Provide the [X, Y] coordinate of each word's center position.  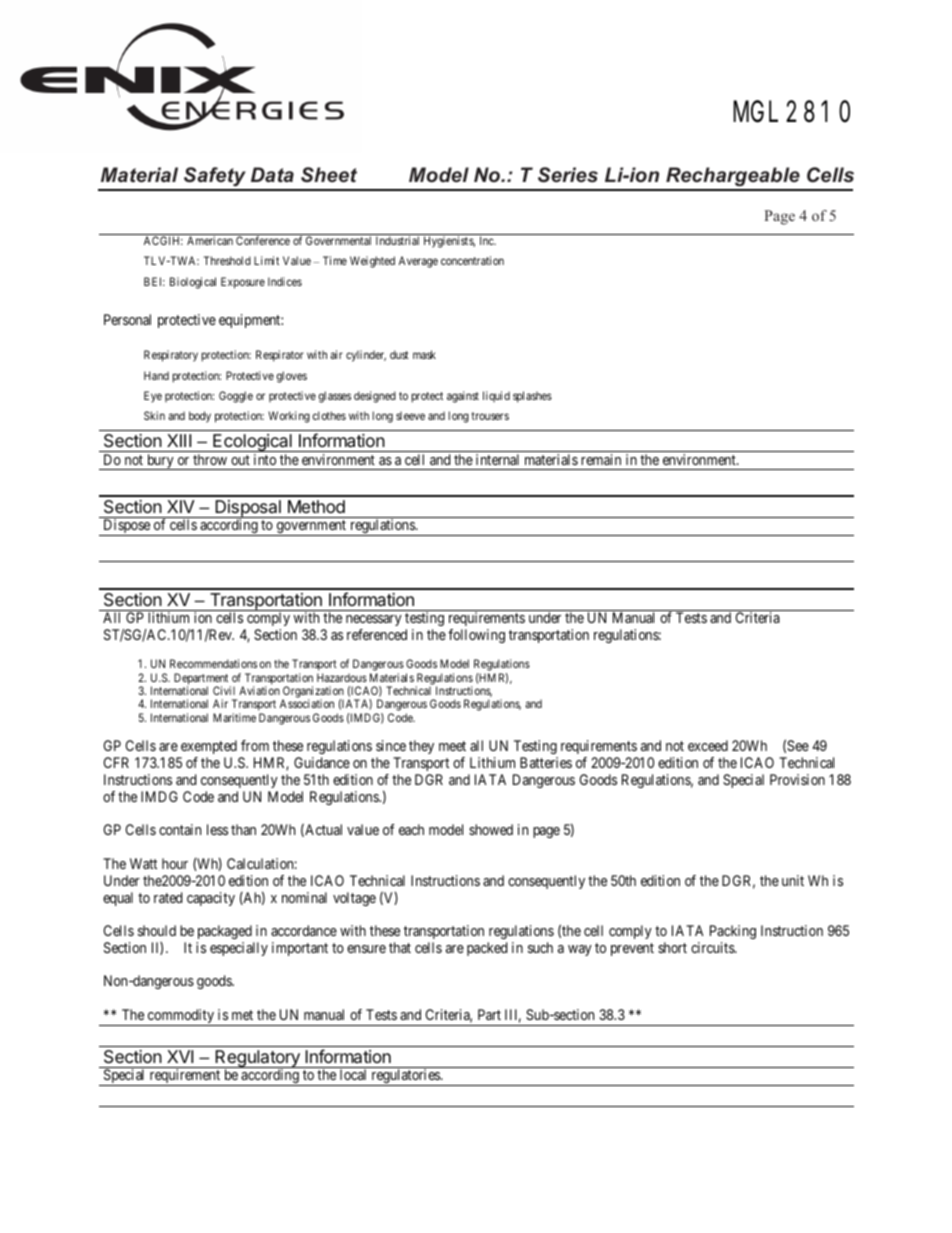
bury [160, 462]
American [210, 240]
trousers [490, 416]
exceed [708, 745]
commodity [180, 1017]
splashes [532, 397]
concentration [472, 260]
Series [568, 175]
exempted [209, 747]
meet [452, 746]
